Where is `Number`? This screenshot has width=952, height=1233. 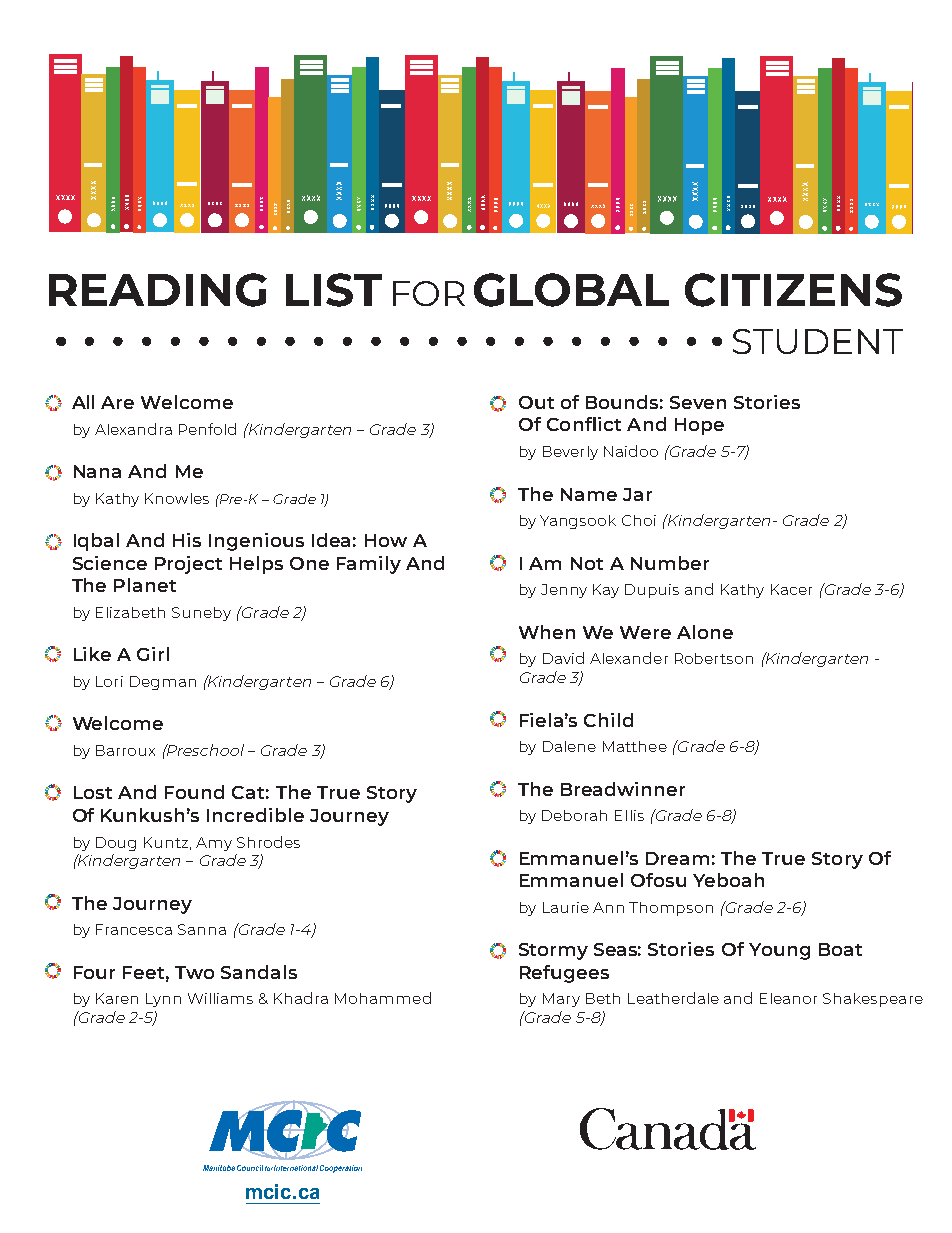 Number is located at coordinates (670, 563).
